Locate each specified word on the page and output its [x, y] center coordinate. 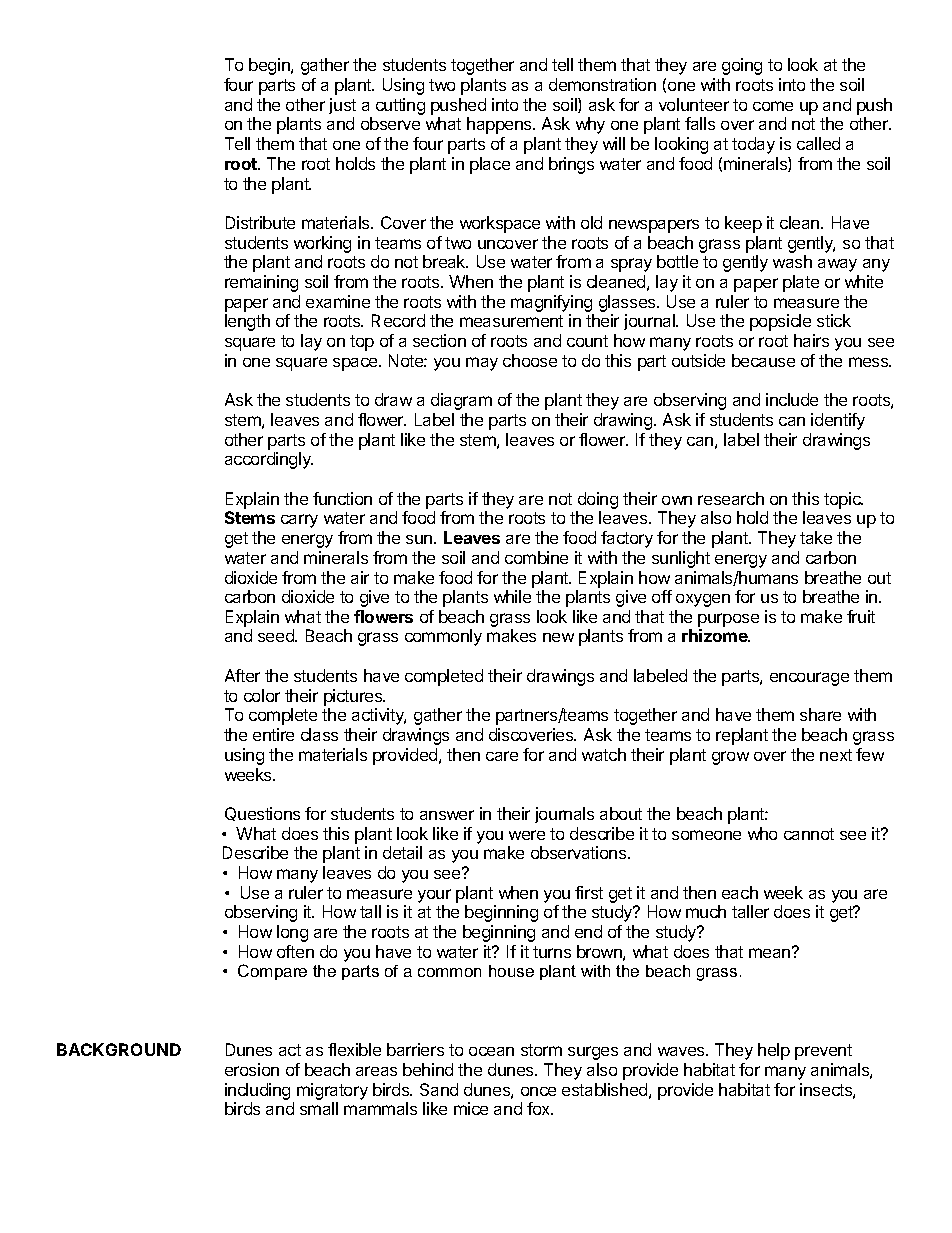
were [527, 835]
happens [500, 125]
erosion [252, 1069]
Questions [262, 814]
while [512, 596]
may [482, 364]
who [762, 833]
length [247, 322]
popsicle [780, 322]
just [342, 106]
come [773, 106]
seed [277, 635]
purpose [728, 620]
